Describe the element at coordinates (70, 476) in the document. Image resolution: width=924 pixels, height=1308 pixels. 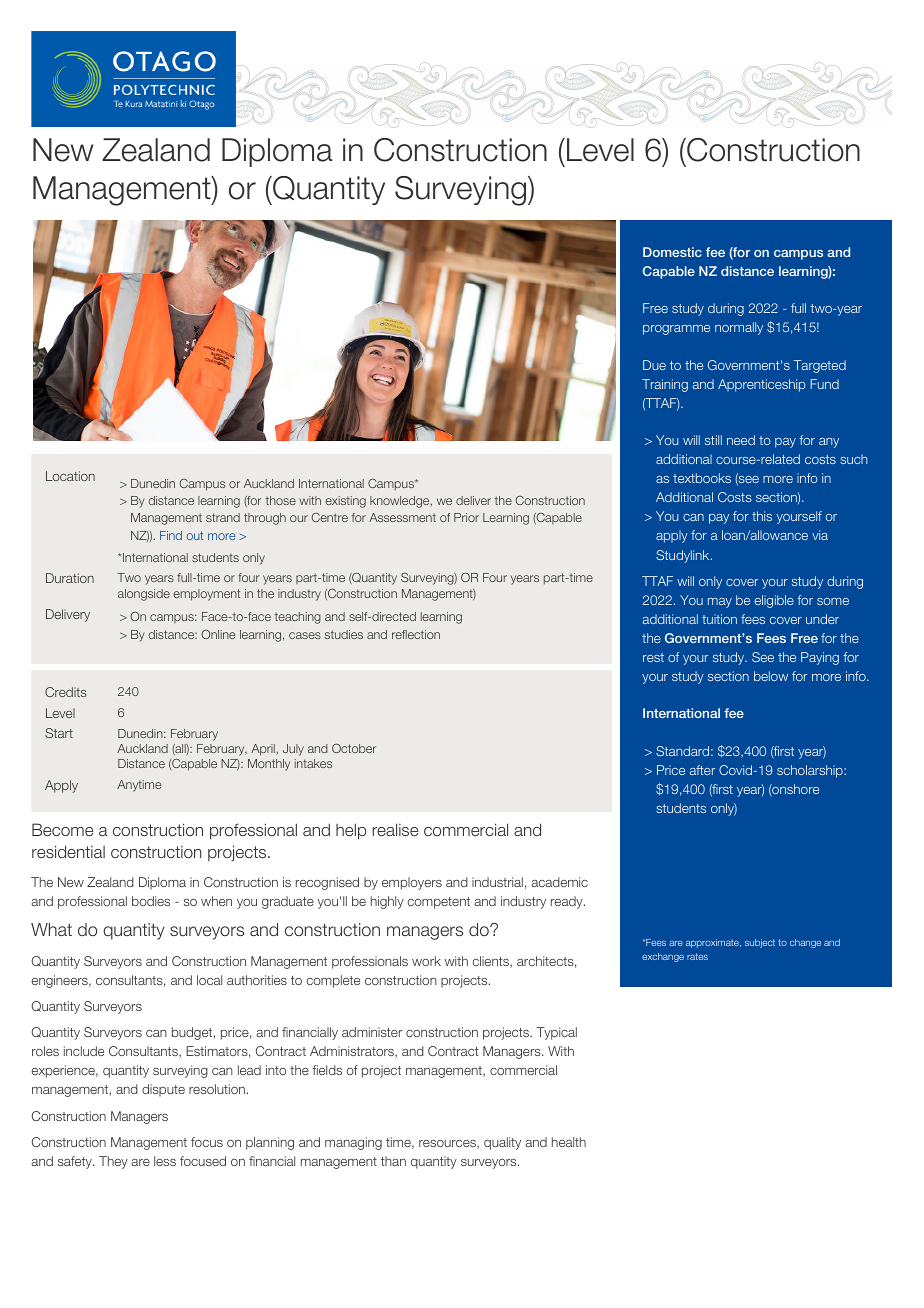
I see `Location` at that location.
